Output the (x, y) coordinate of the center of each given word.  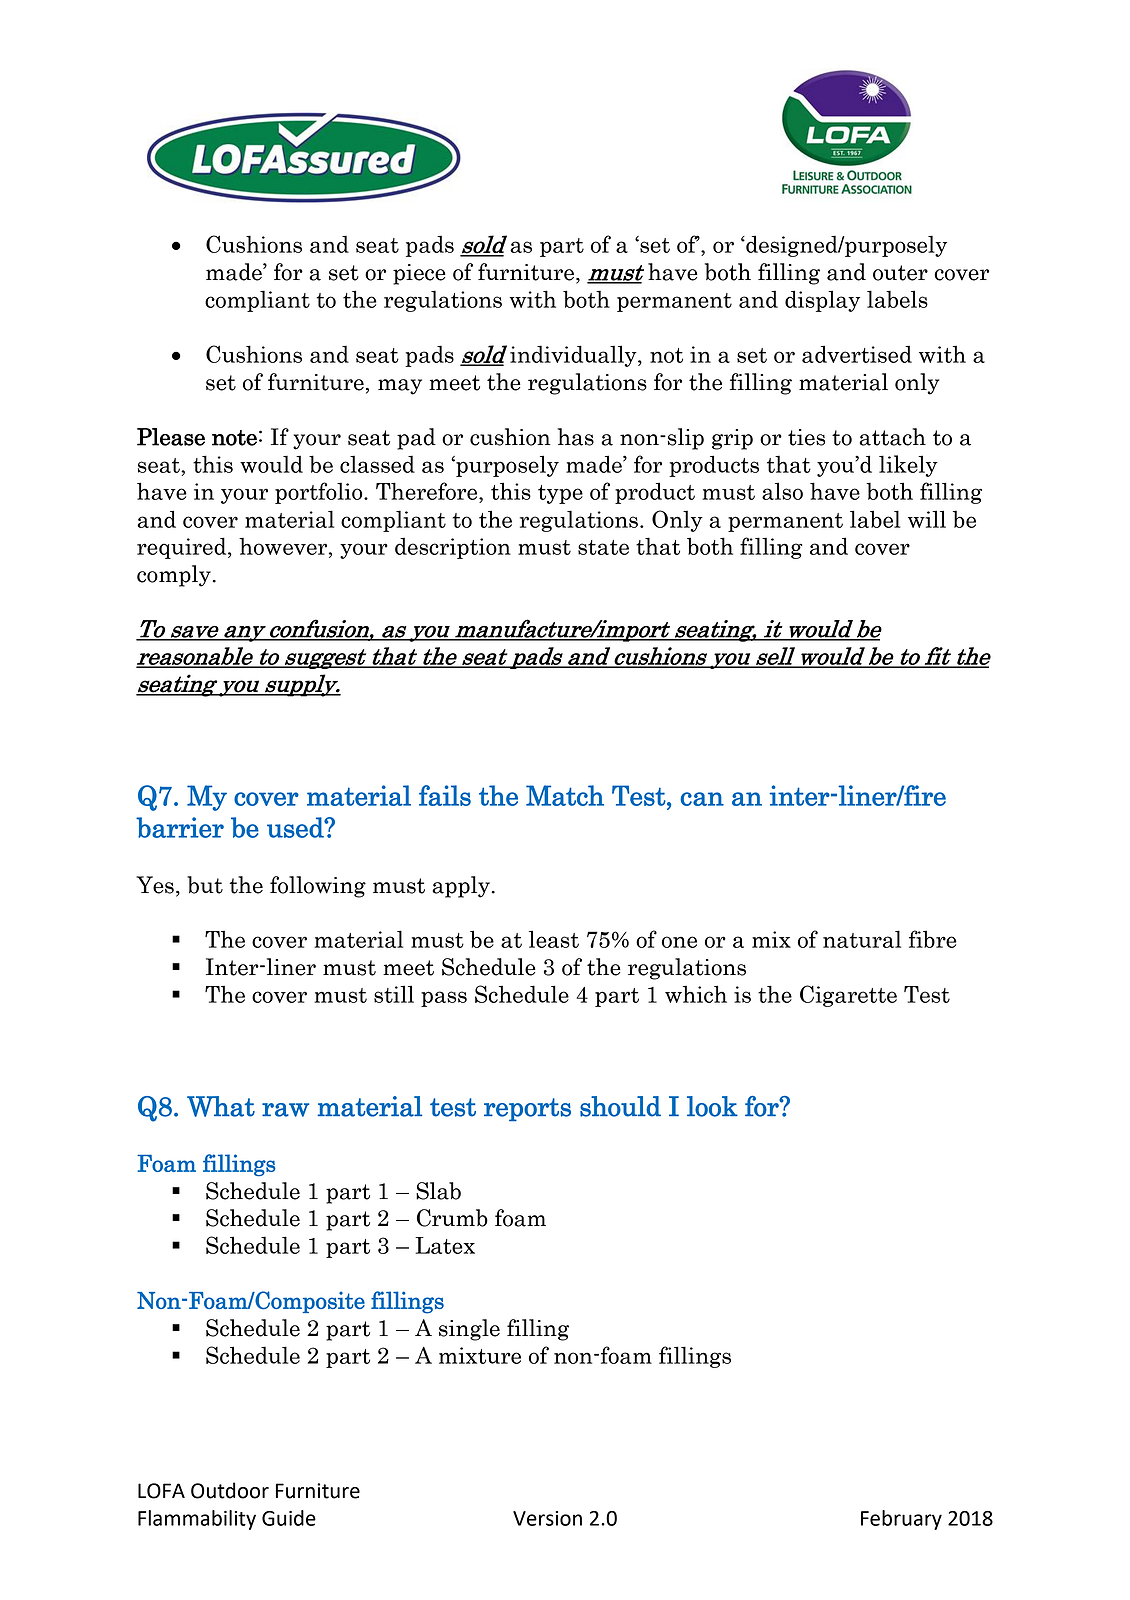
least (554, 939)
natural (862, 939)
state (603, 547)
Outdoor (230, 1490)
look (712, 1106)
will (927, 519)
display (822, 301)
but (205, 885)
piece (419, 274)
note (234, 438)
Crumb (452, 1218)
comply (174, 576)
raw (285, 1110)
